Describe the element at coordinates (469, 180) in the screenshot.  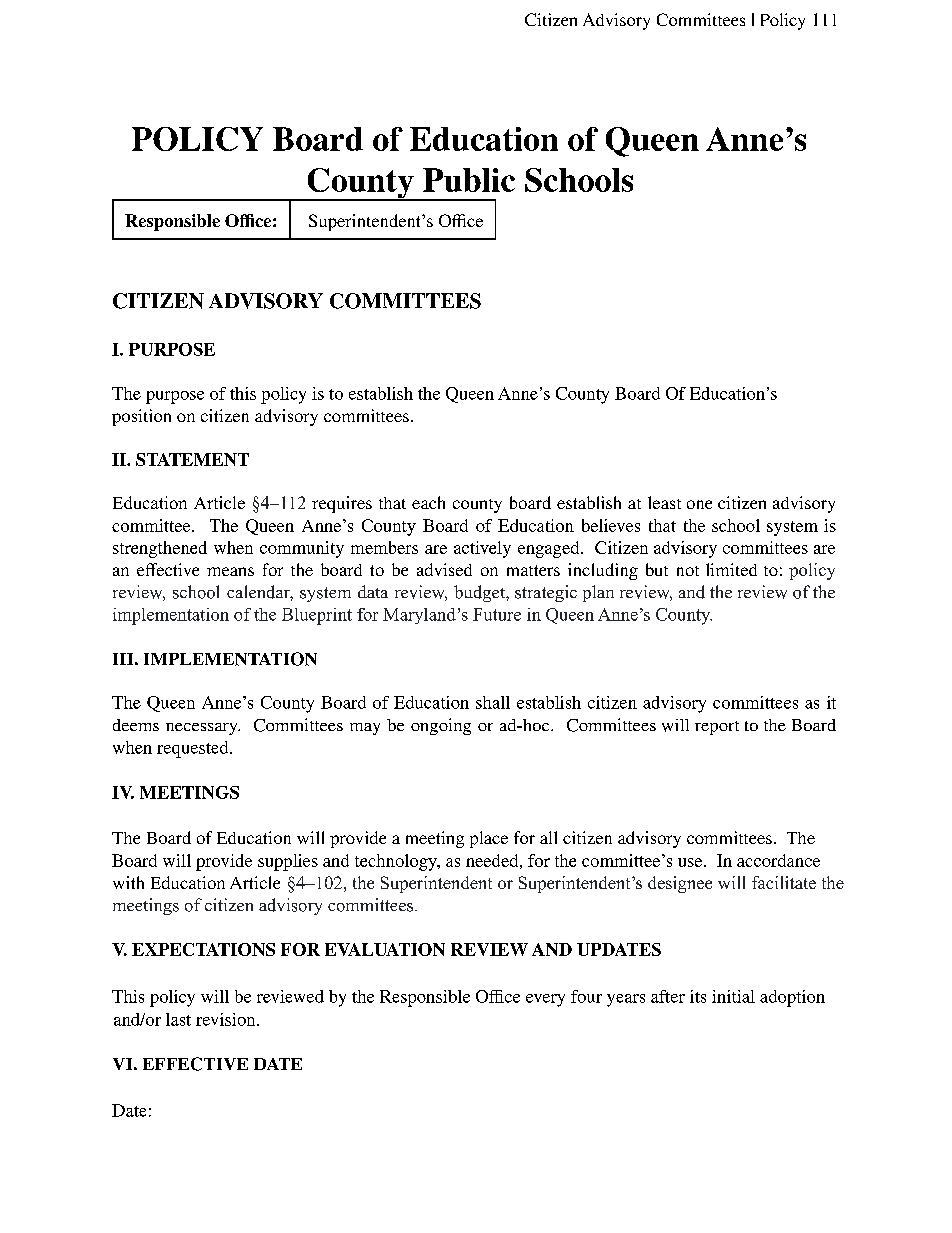
I see `Public` at that location.
